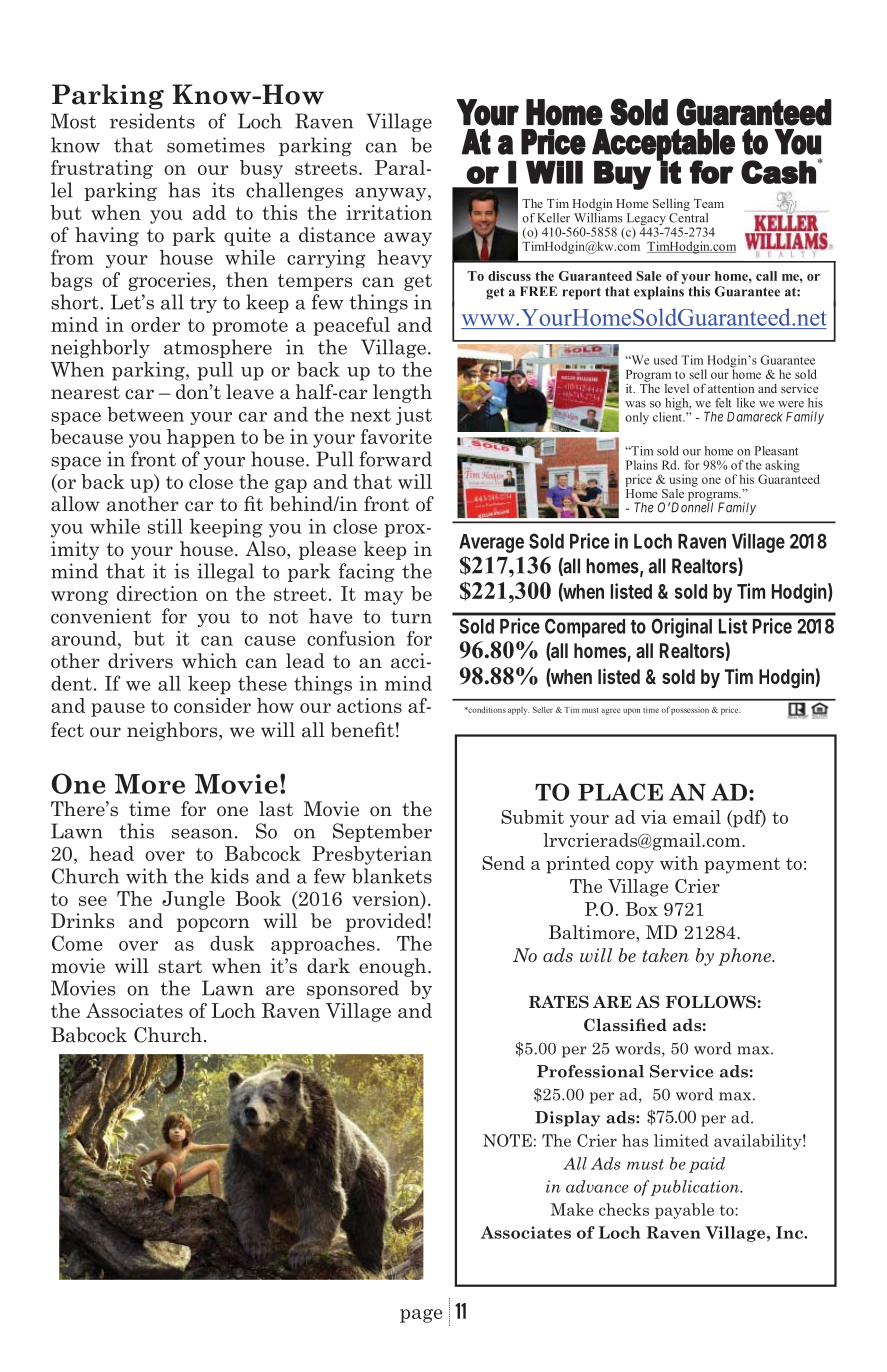  What do you see at coordinates (709, 203) in the screenshot?
I see `Team` at bounding box center [709, 203].
